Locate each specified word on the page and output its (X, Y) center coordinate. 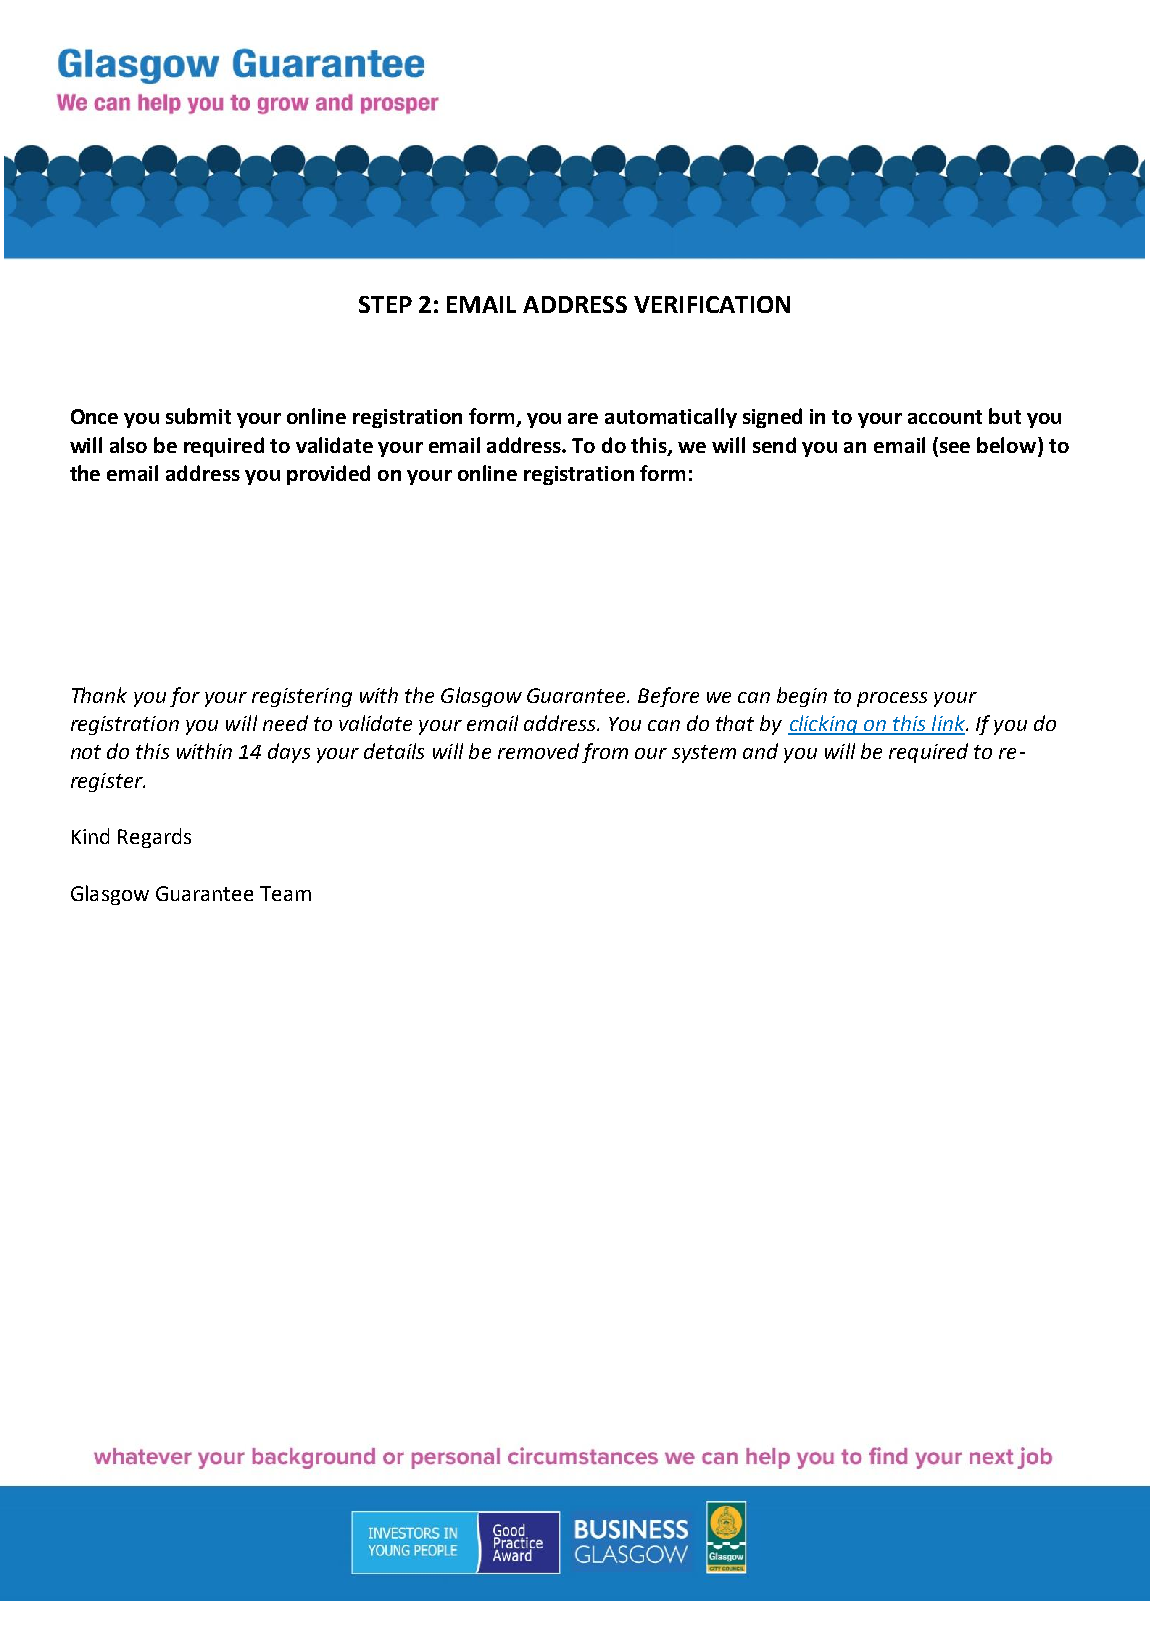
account (945, 417)
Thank (99, 695)
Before (668, 697)
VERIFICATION (712, 304)
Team (285, 893)
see (955, 447)
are (583, 418)
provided (328, 475)
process (892, 699)
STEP (385, 304)
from (605, 753)
